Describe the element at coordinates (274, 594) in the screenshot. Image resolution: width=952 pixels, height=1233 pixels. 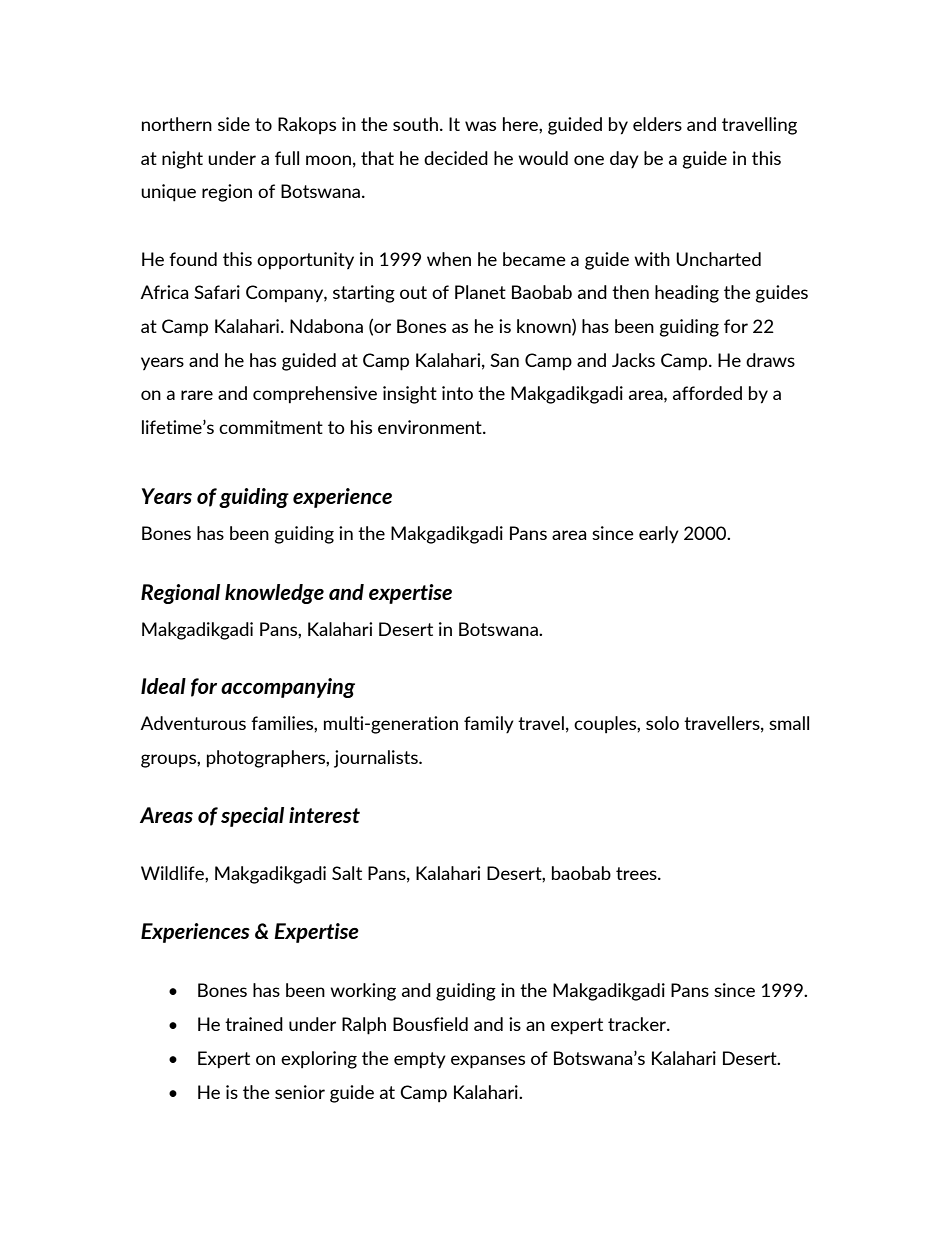
I see `knowledge` at that location.
